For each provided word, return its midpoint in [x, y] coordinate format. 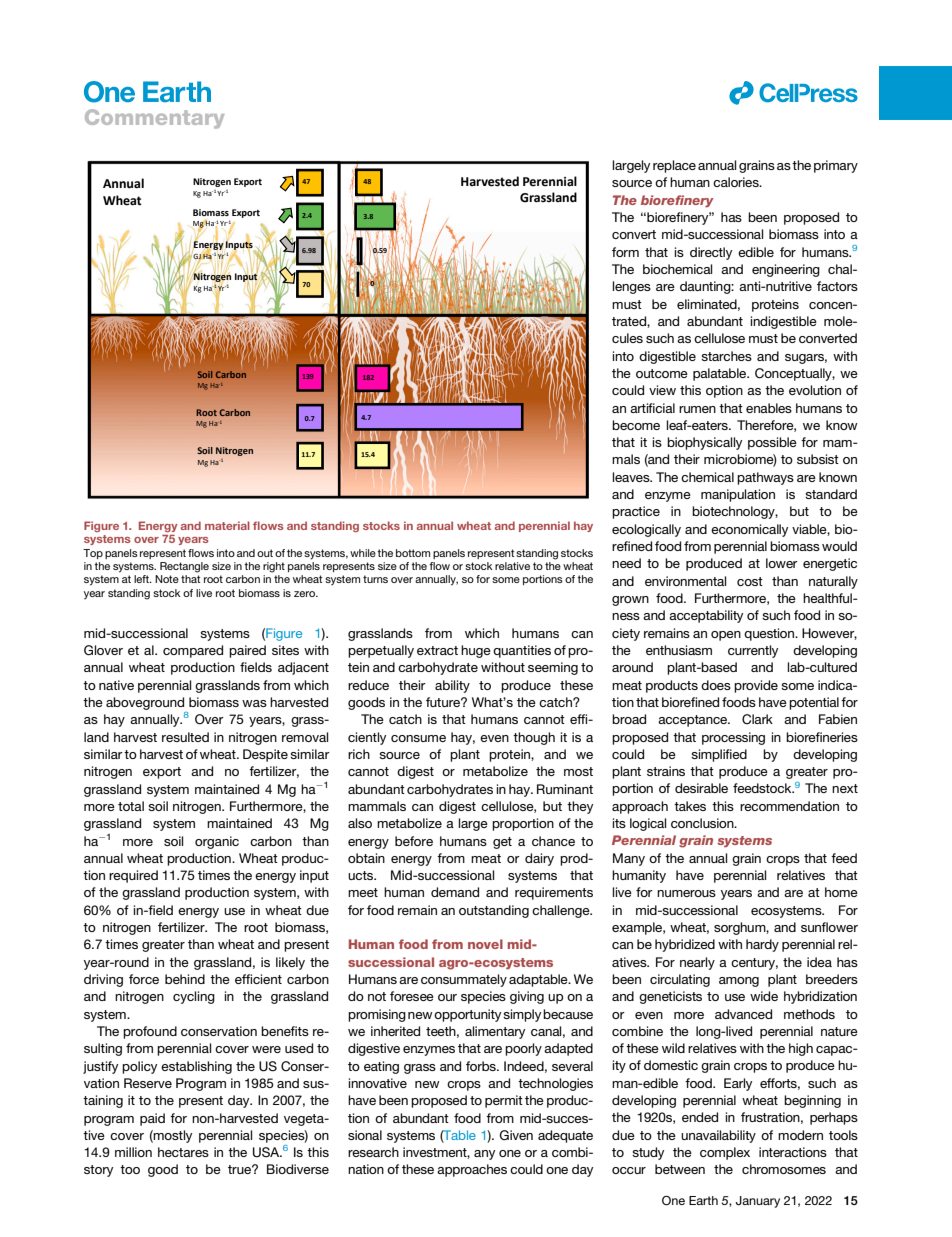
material [227, 525]
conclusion [703, 823]
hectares [183, 1152]
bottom [413, 553]
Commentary [154, 119]
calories [737, 182]
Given [516, 1135]
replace [674, 166]
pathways [765, 478]
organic [217, 842]
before [414, 841]
